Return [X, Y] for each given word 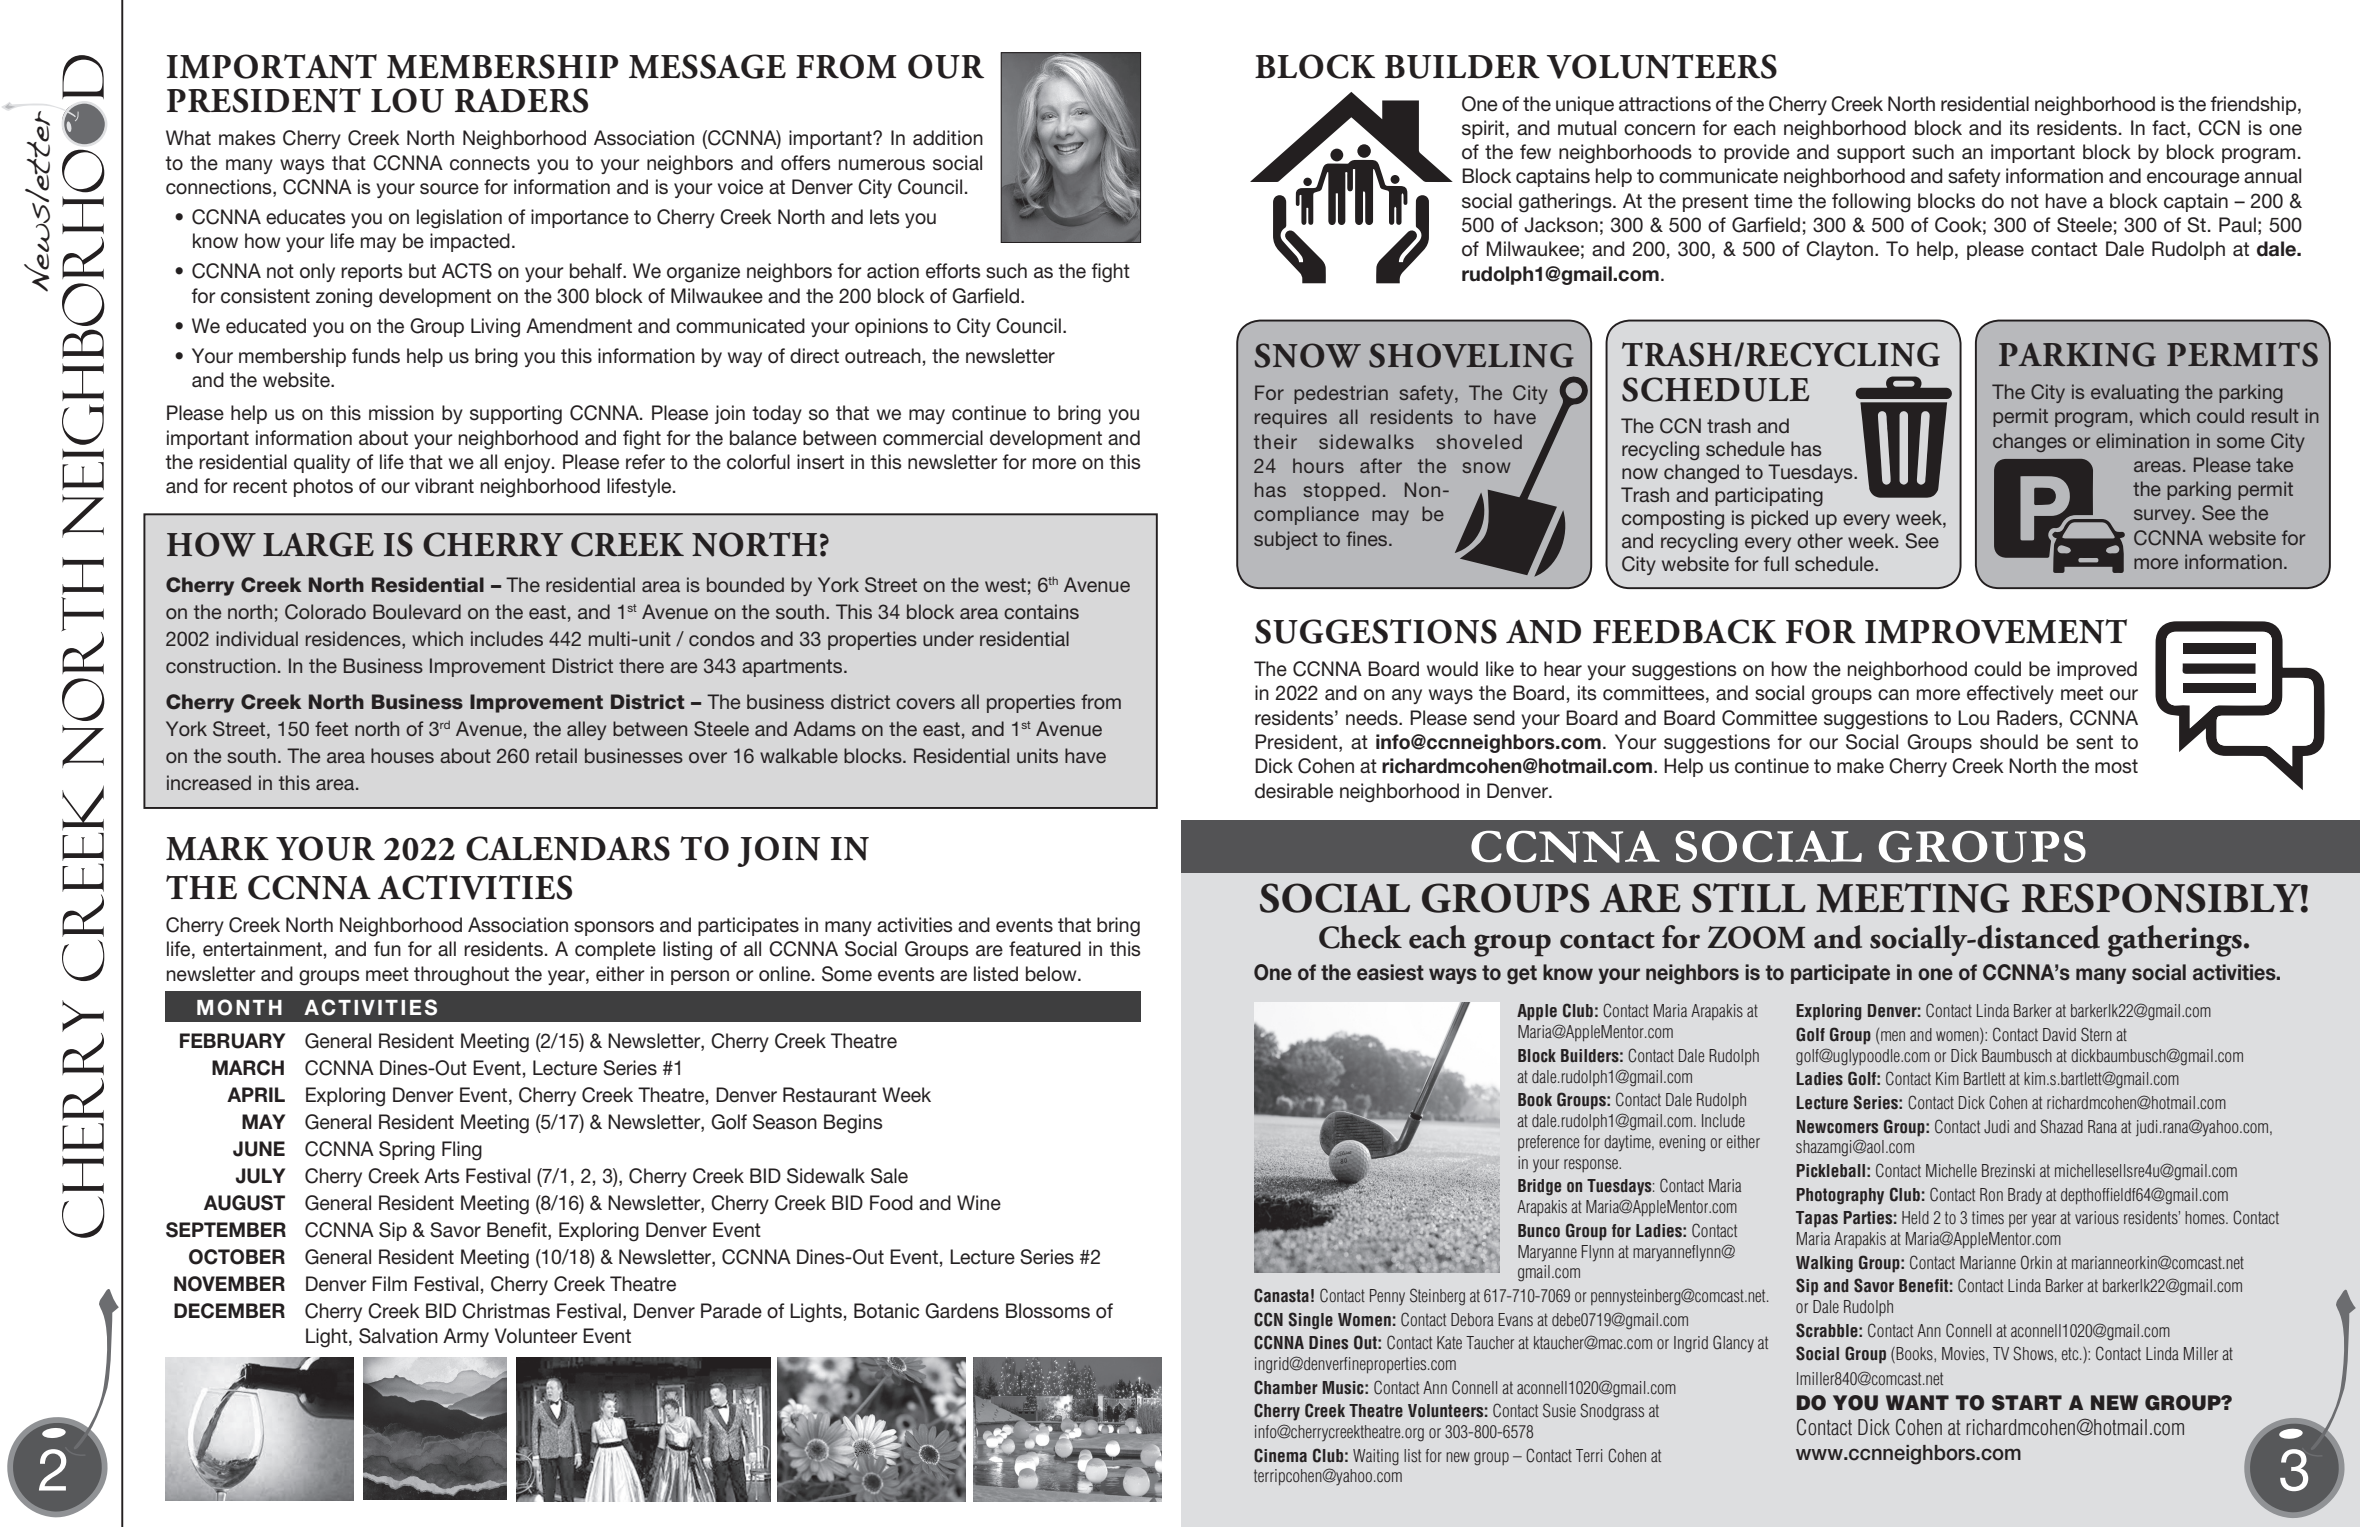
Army [466, 1337]
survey [2163, 516]
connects [490, 163]
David [2059, 1034]
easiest [1390, 972]
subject [1286, 540]
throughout [461, 976]
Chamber [1286, 1387]
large [318, 544]
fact [2170, 129]
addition [948, 138]
